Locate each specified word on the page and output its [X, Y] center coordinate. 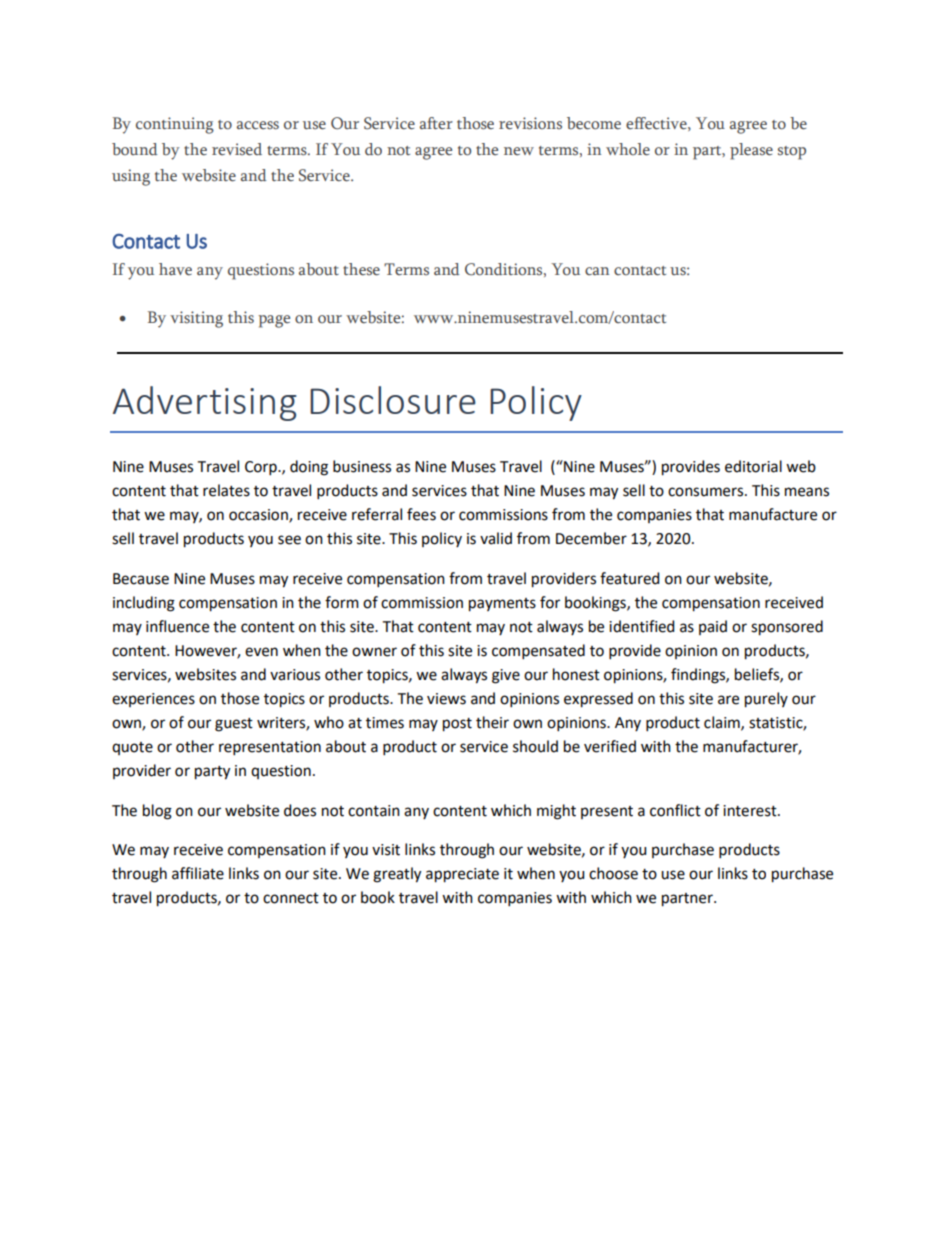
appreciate [462, 875]
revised [237, 149]
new [519, 151]
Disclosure [393, 400]
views [446, 699]
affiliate [198, 873]
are [728, 700]
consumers [707, 492]
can [597, 271]
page [274, 321]
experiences [153, 700]
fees [421, 514]
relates [226, 490]
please [751, 151]
